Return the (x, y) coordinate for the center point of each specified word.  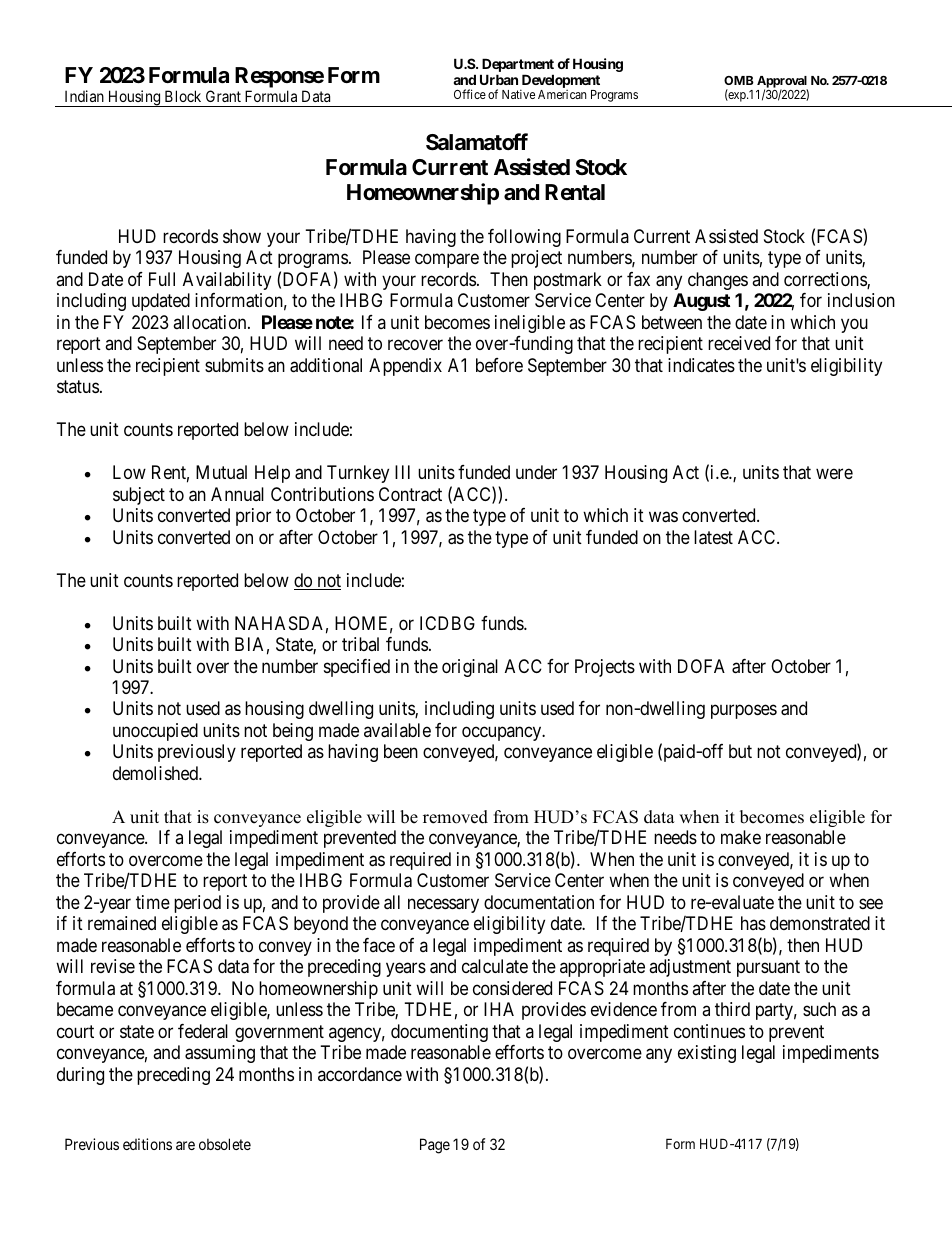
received (739, 343)
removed (455, 817)
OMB (739, 80)
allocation (211, 322)
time (153, 902)
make (741, 837)
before (499, 365)
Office (470, 94)
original (470, 668)
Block (183, 96)
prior (253, 517)
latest (713, 537)
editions (147, 1144)
